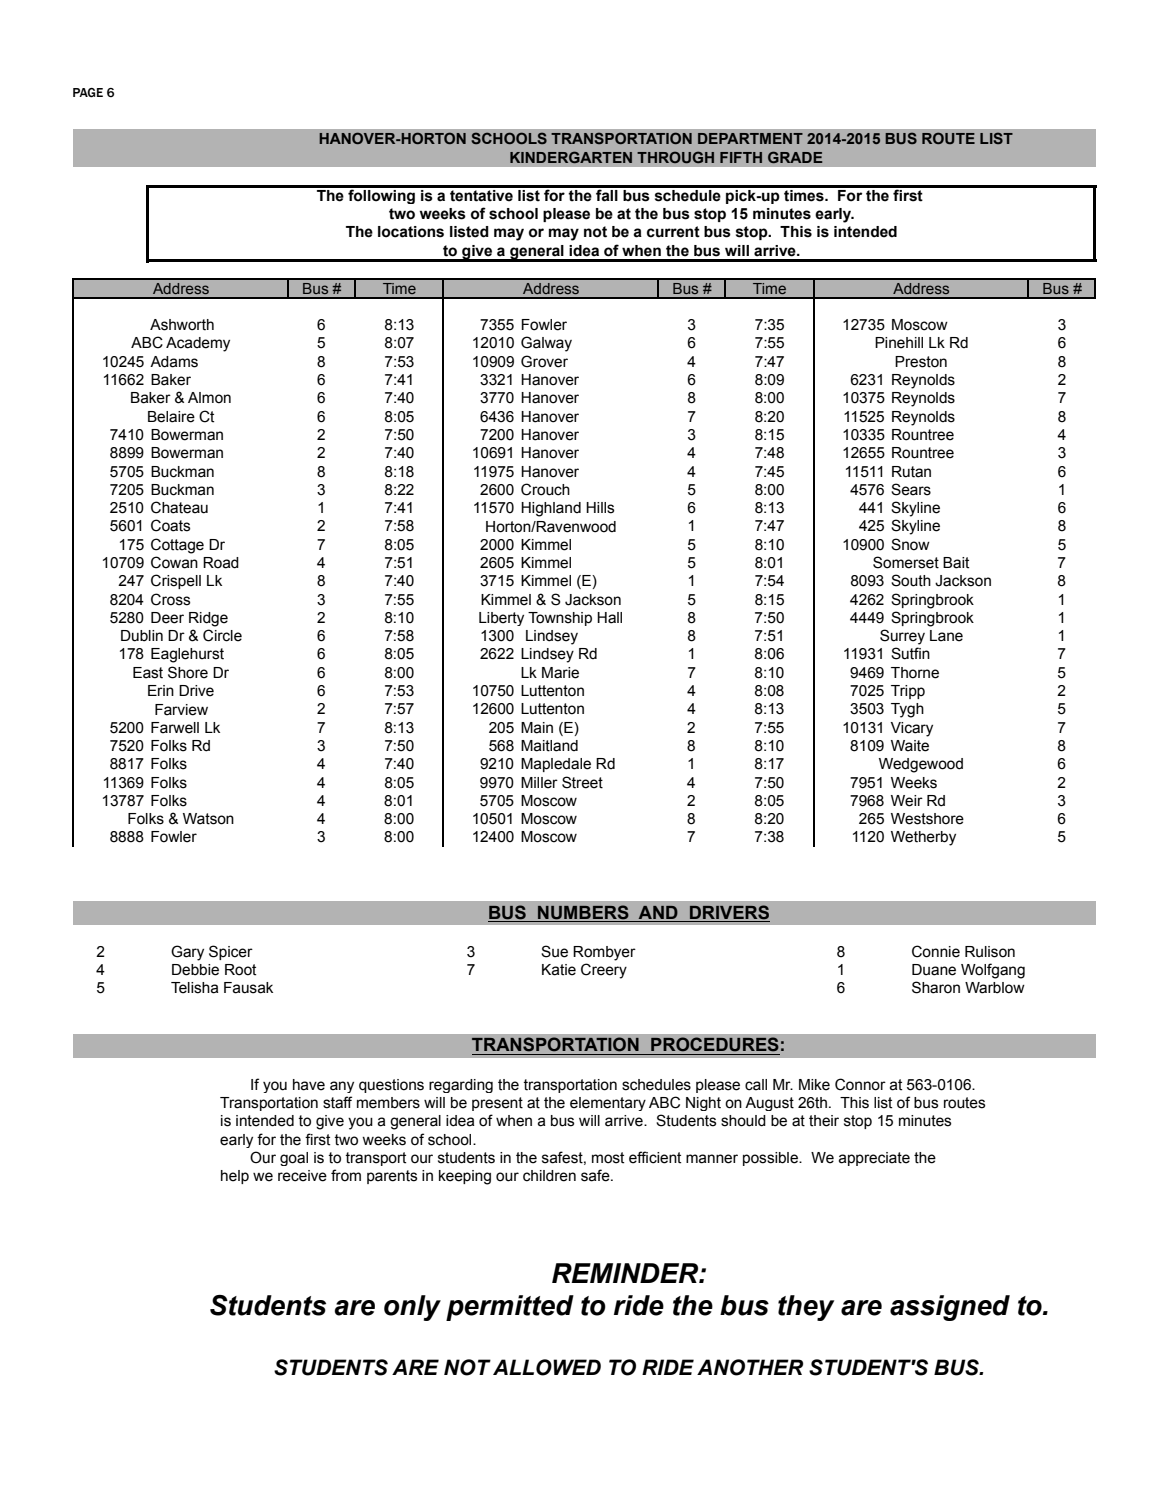  Describe the element at coordinates (411, 232) in the page. I see `locations` at that location.
